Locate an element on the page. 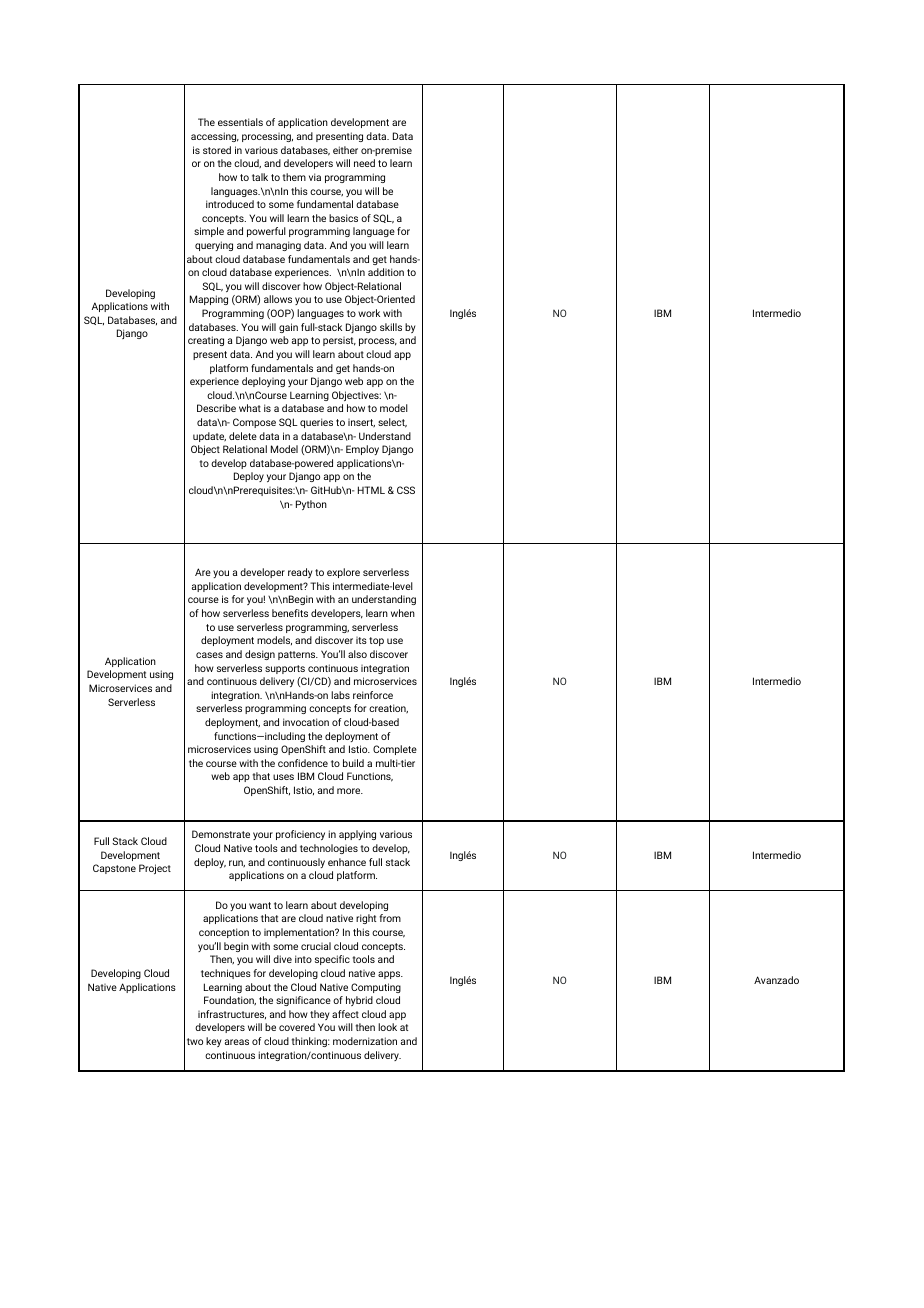  cases is located at coordinates (209, 655).
